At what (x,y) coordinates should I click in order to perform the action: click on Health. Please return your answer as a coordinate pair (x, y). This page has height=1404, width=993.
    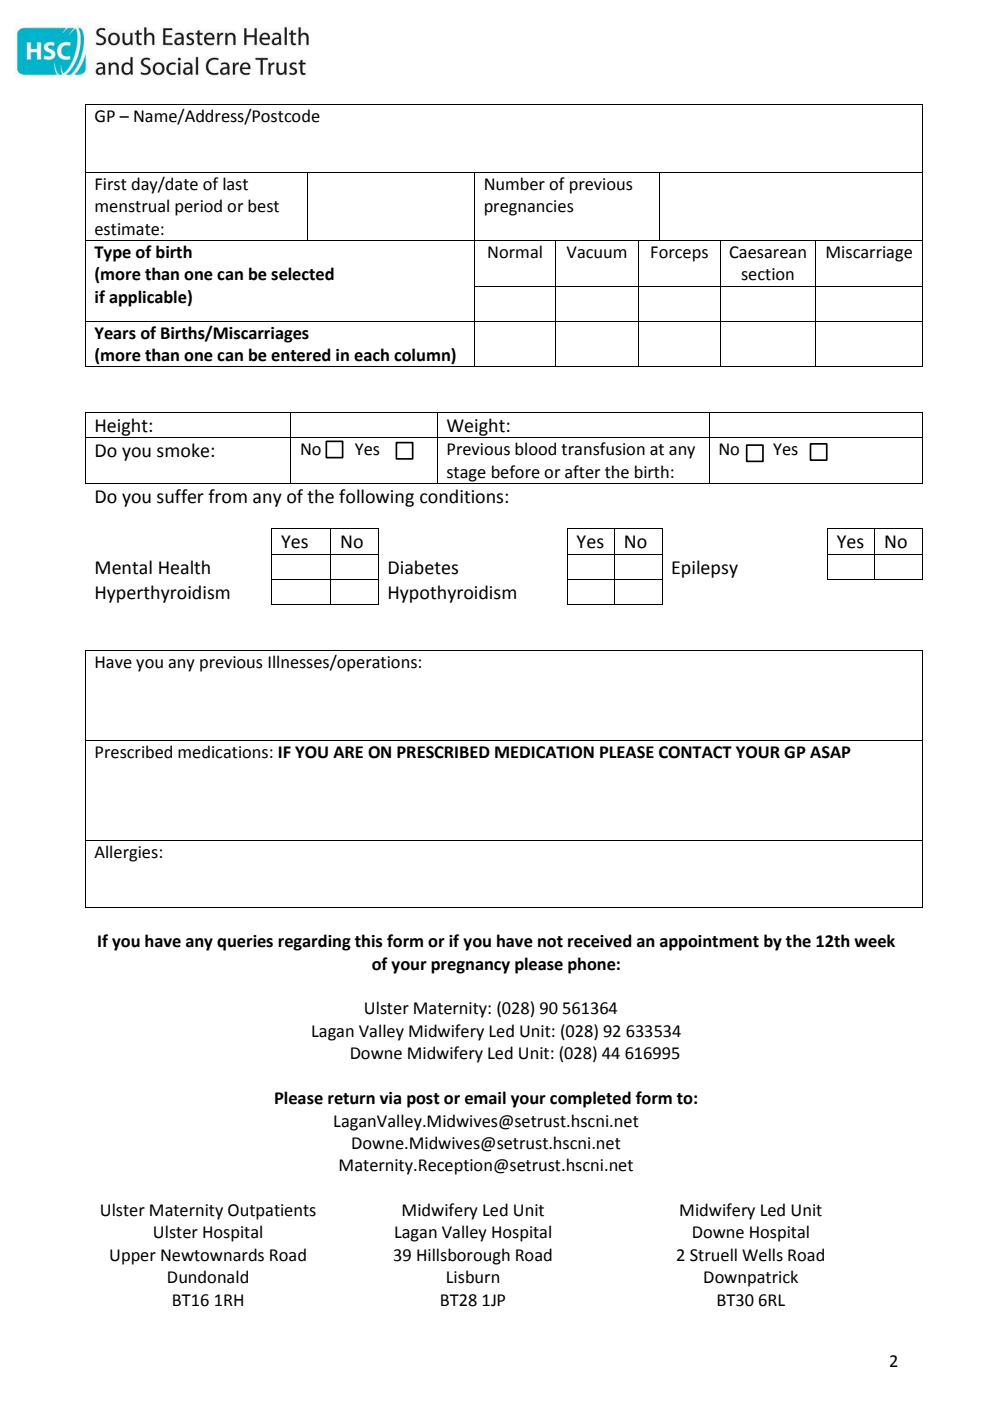
    Looking at the image, I should click on (184, 567).
